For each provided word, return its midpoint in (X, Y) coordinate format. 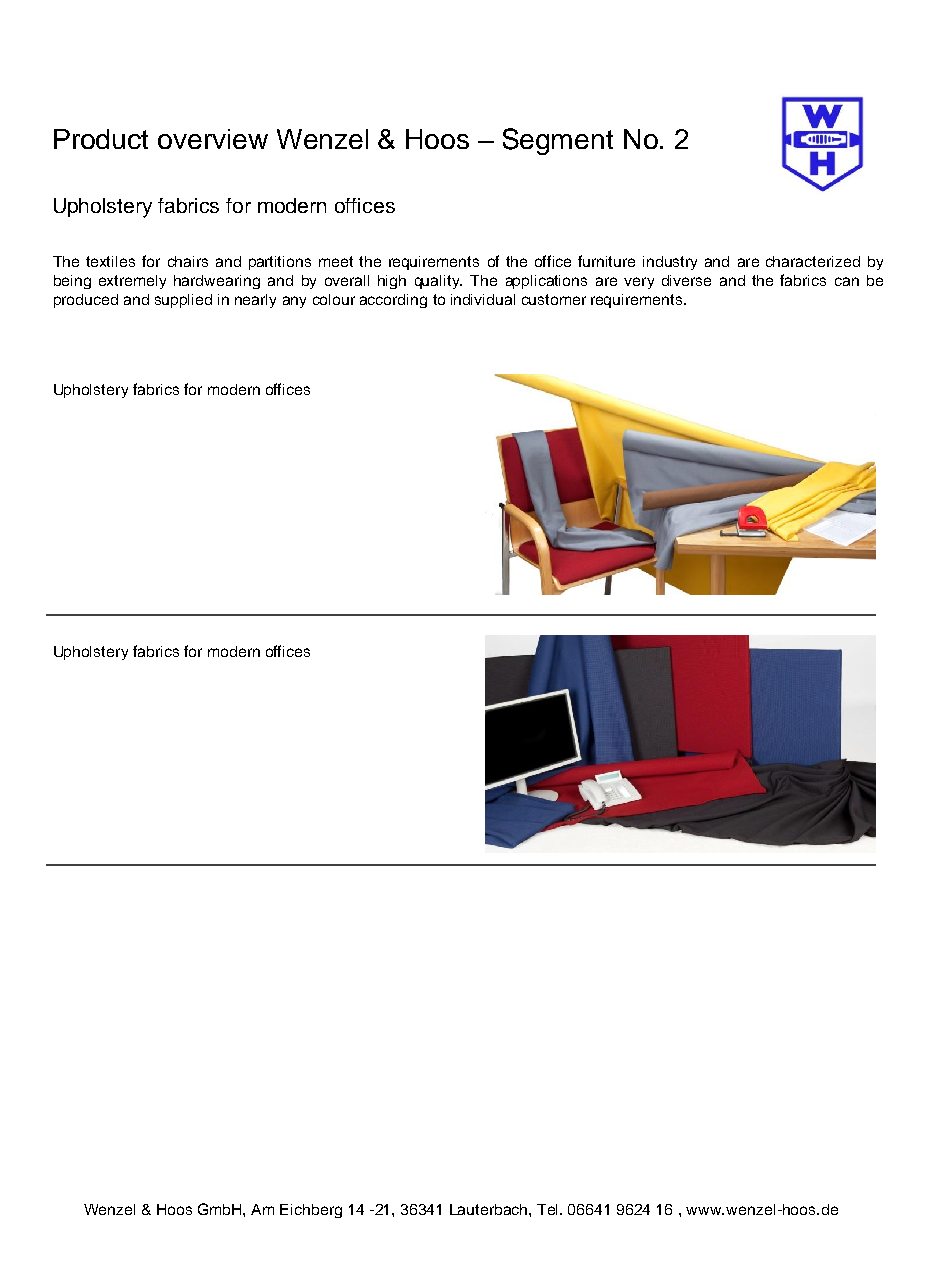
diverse (686, 280)
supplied (183, 301)
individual (483, 299)
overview (213, 139)
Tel (549, 1209)
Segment (558, 141)
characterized (813, 261)
